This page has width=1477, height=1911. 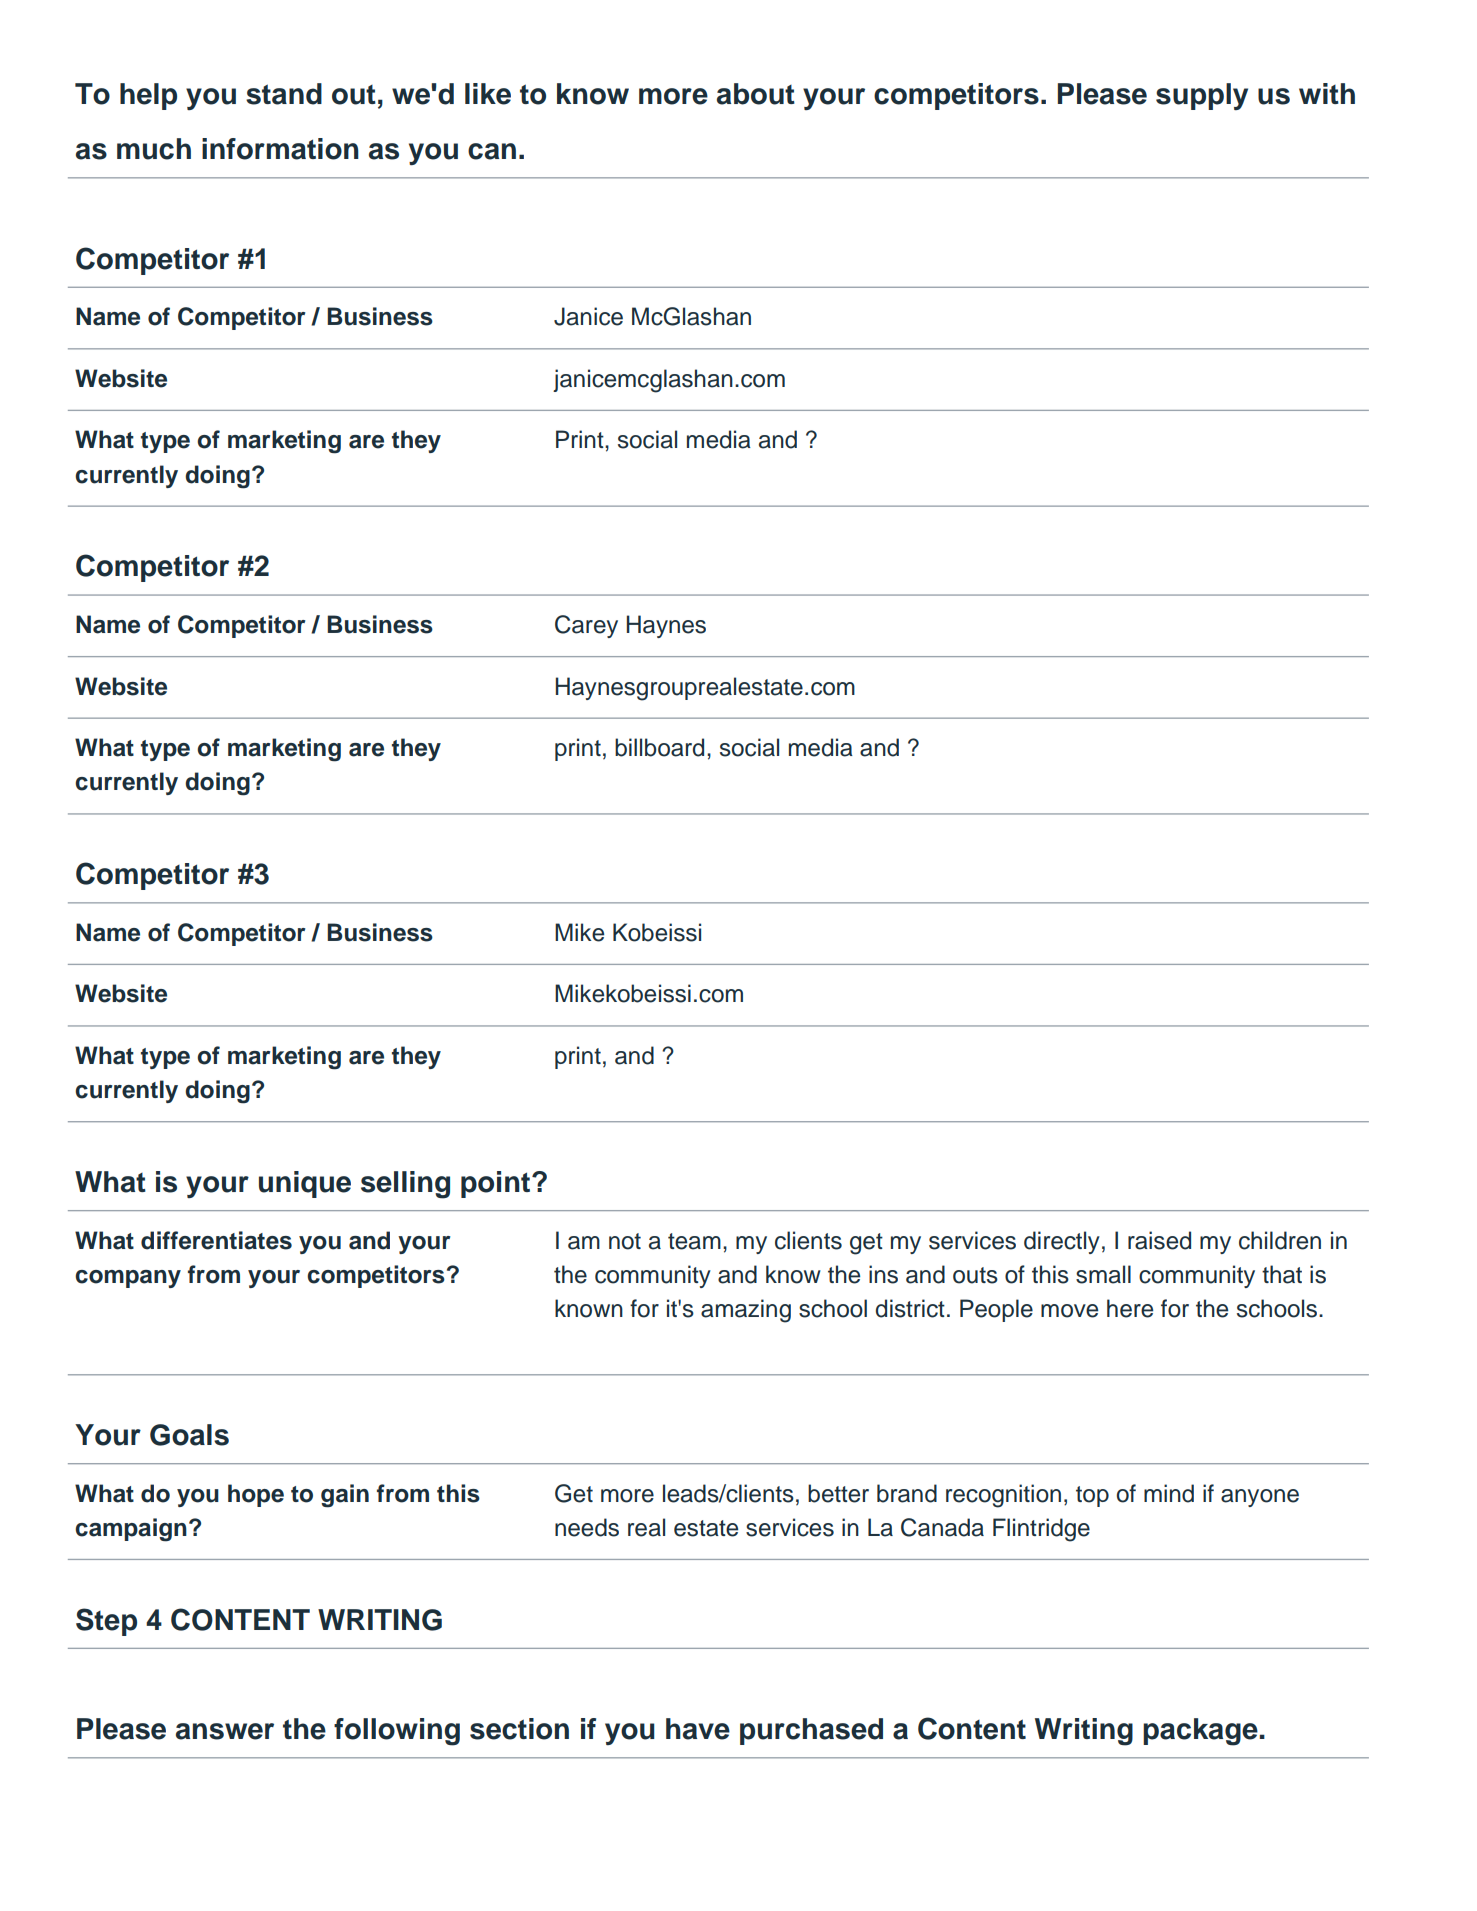 What do you see at coordinates (495, 1184) in the page?
I see `point` at bounding box center [495, 1184].
